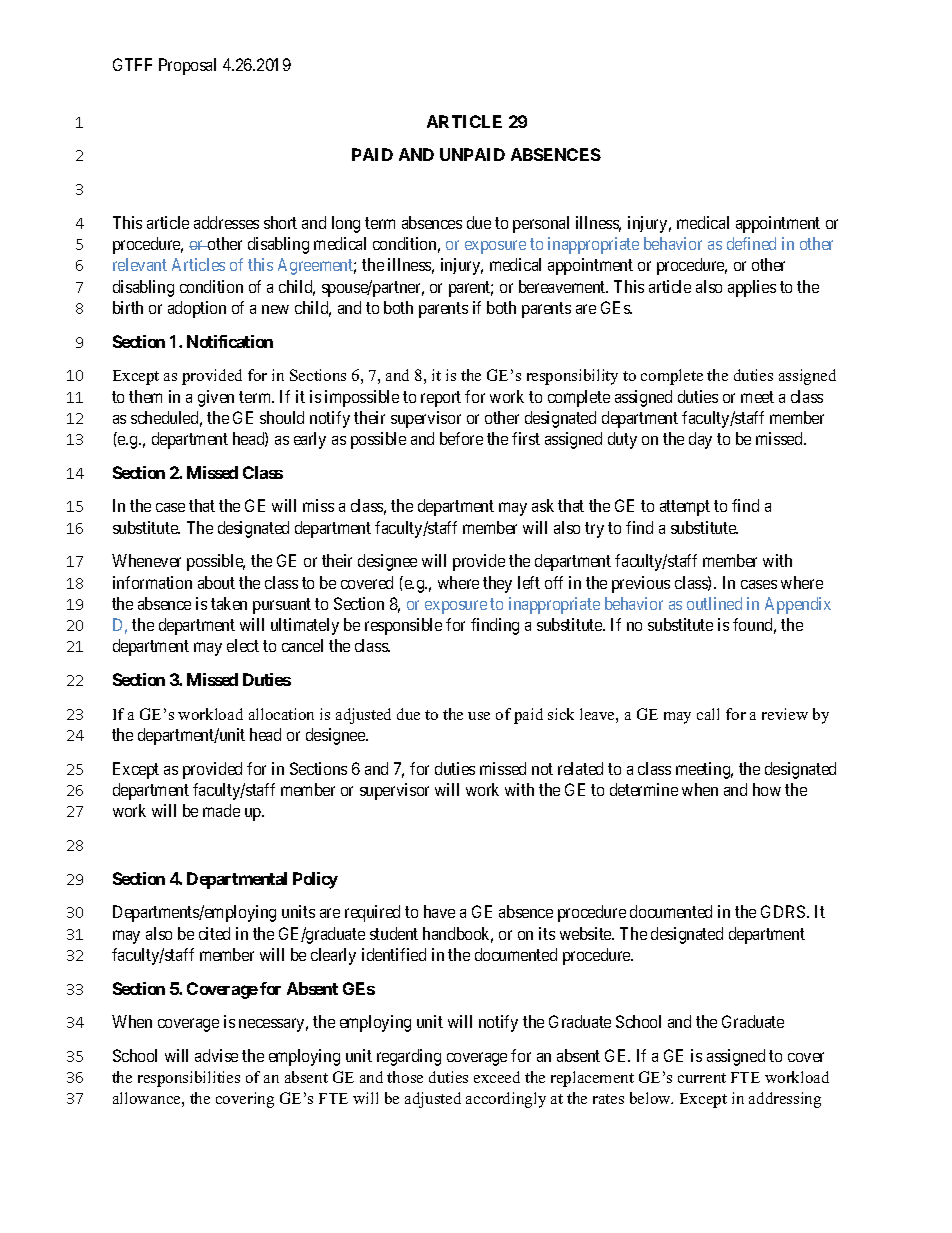 This screenshot has width=952, height=1233. Describe the element at coordinates (216, 582) in the screenshot. I see `about` at that location.
